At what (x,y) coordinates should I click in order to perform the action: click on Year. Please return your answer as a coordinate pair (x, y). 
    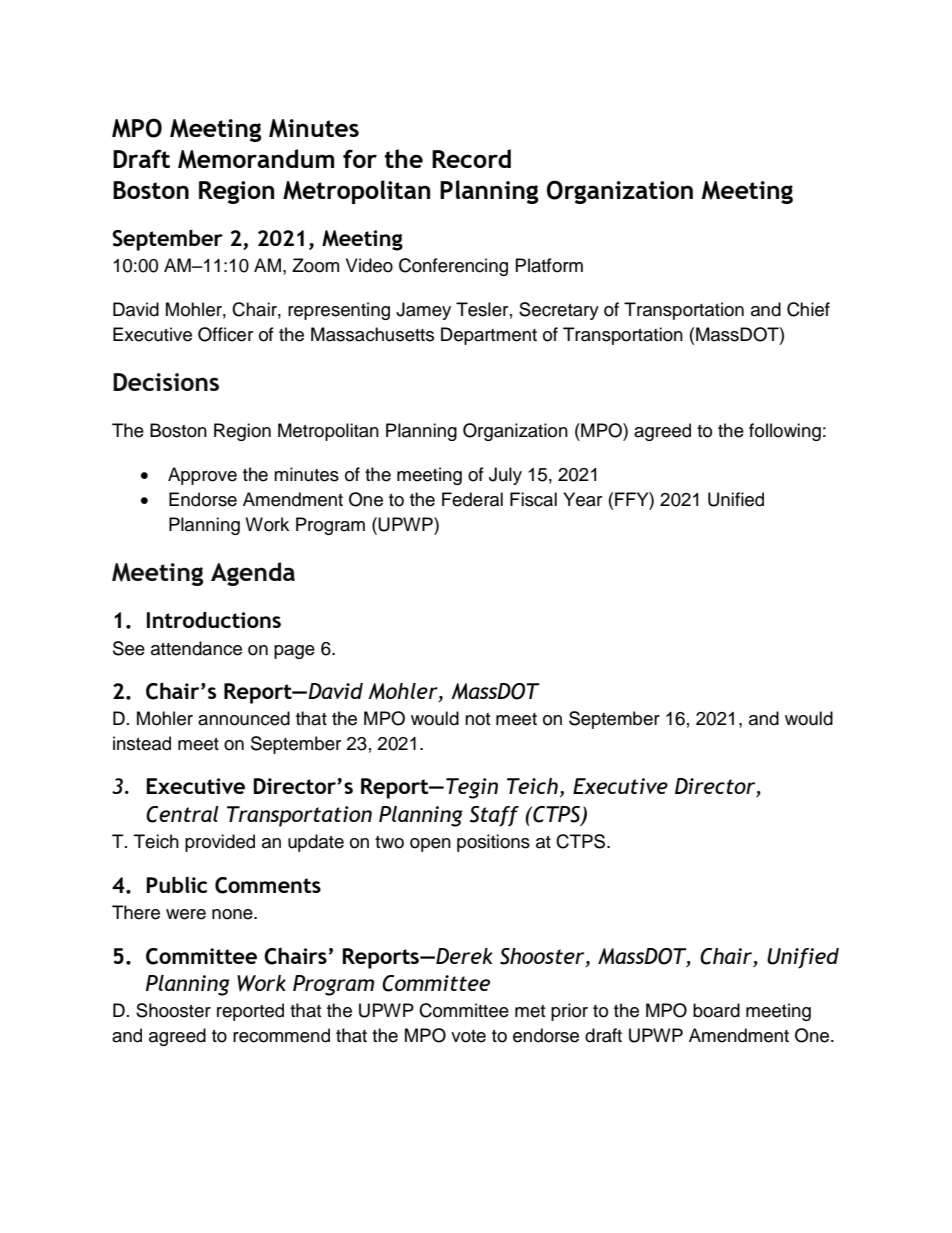
    Looking at the image, I should click on (582, 499).
